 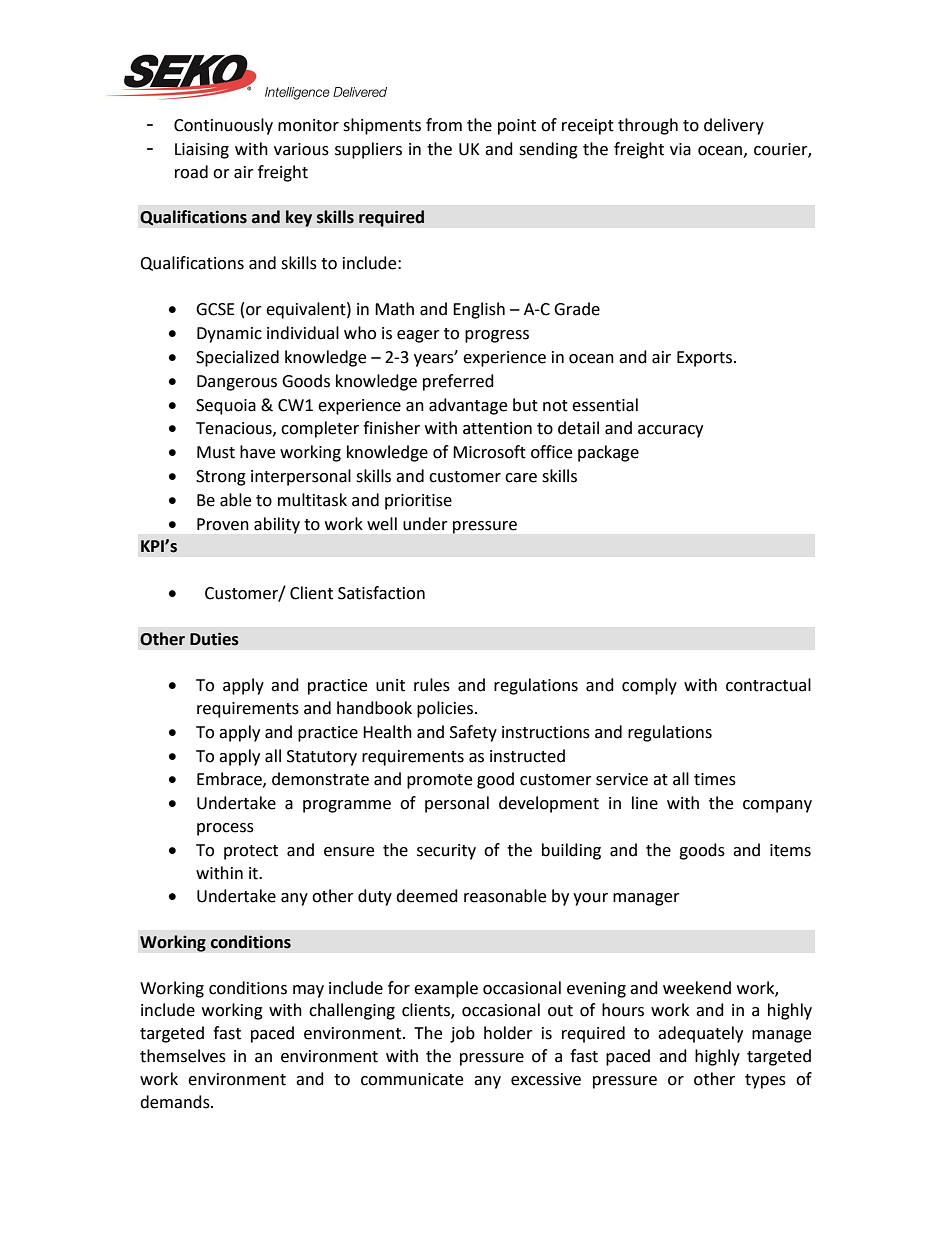 I want to click on security, so click(x=446, y=852).
